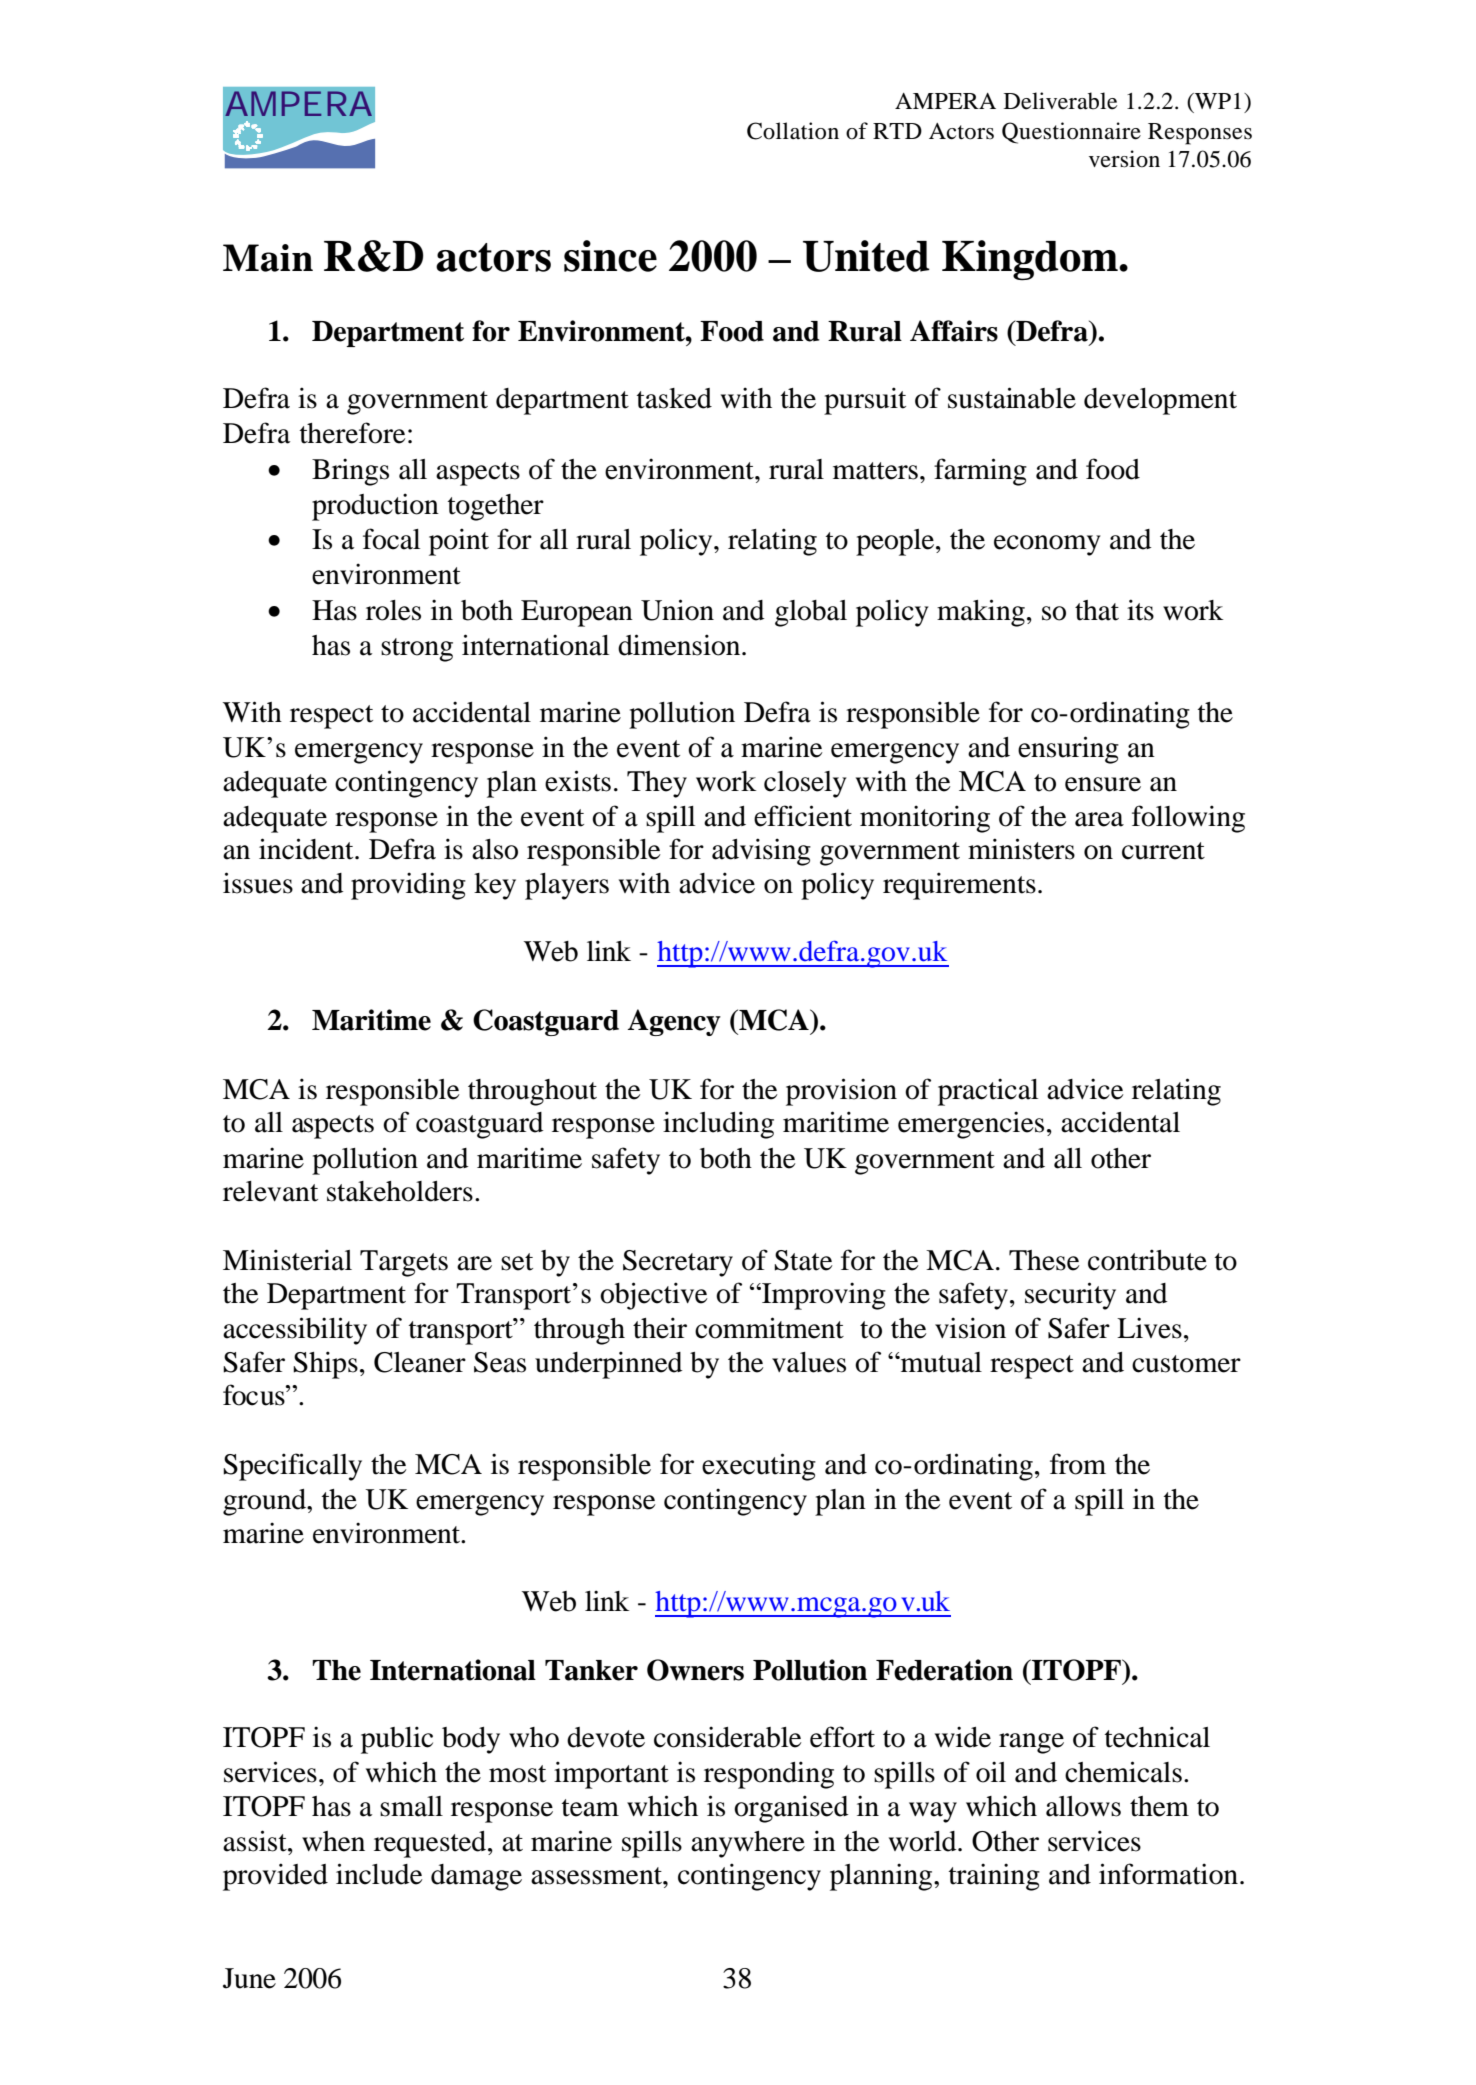 This screenshot has height=2085, width=1476. I want to click on Union, so click(677, 610).
